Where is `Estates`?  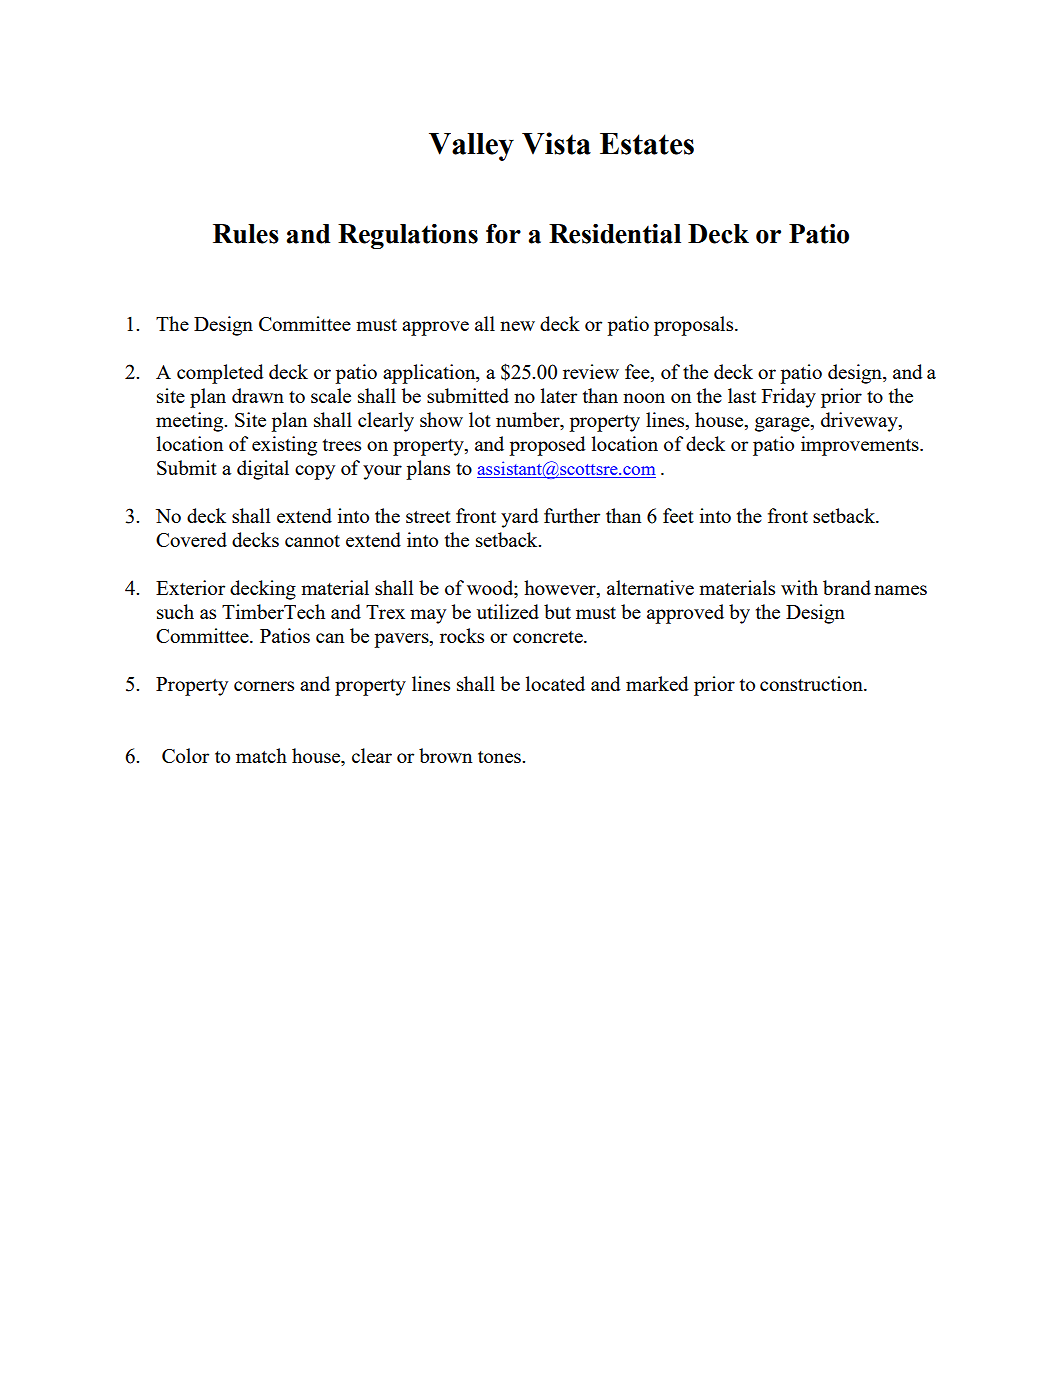
Estates is located at coordinates (647, 144).
